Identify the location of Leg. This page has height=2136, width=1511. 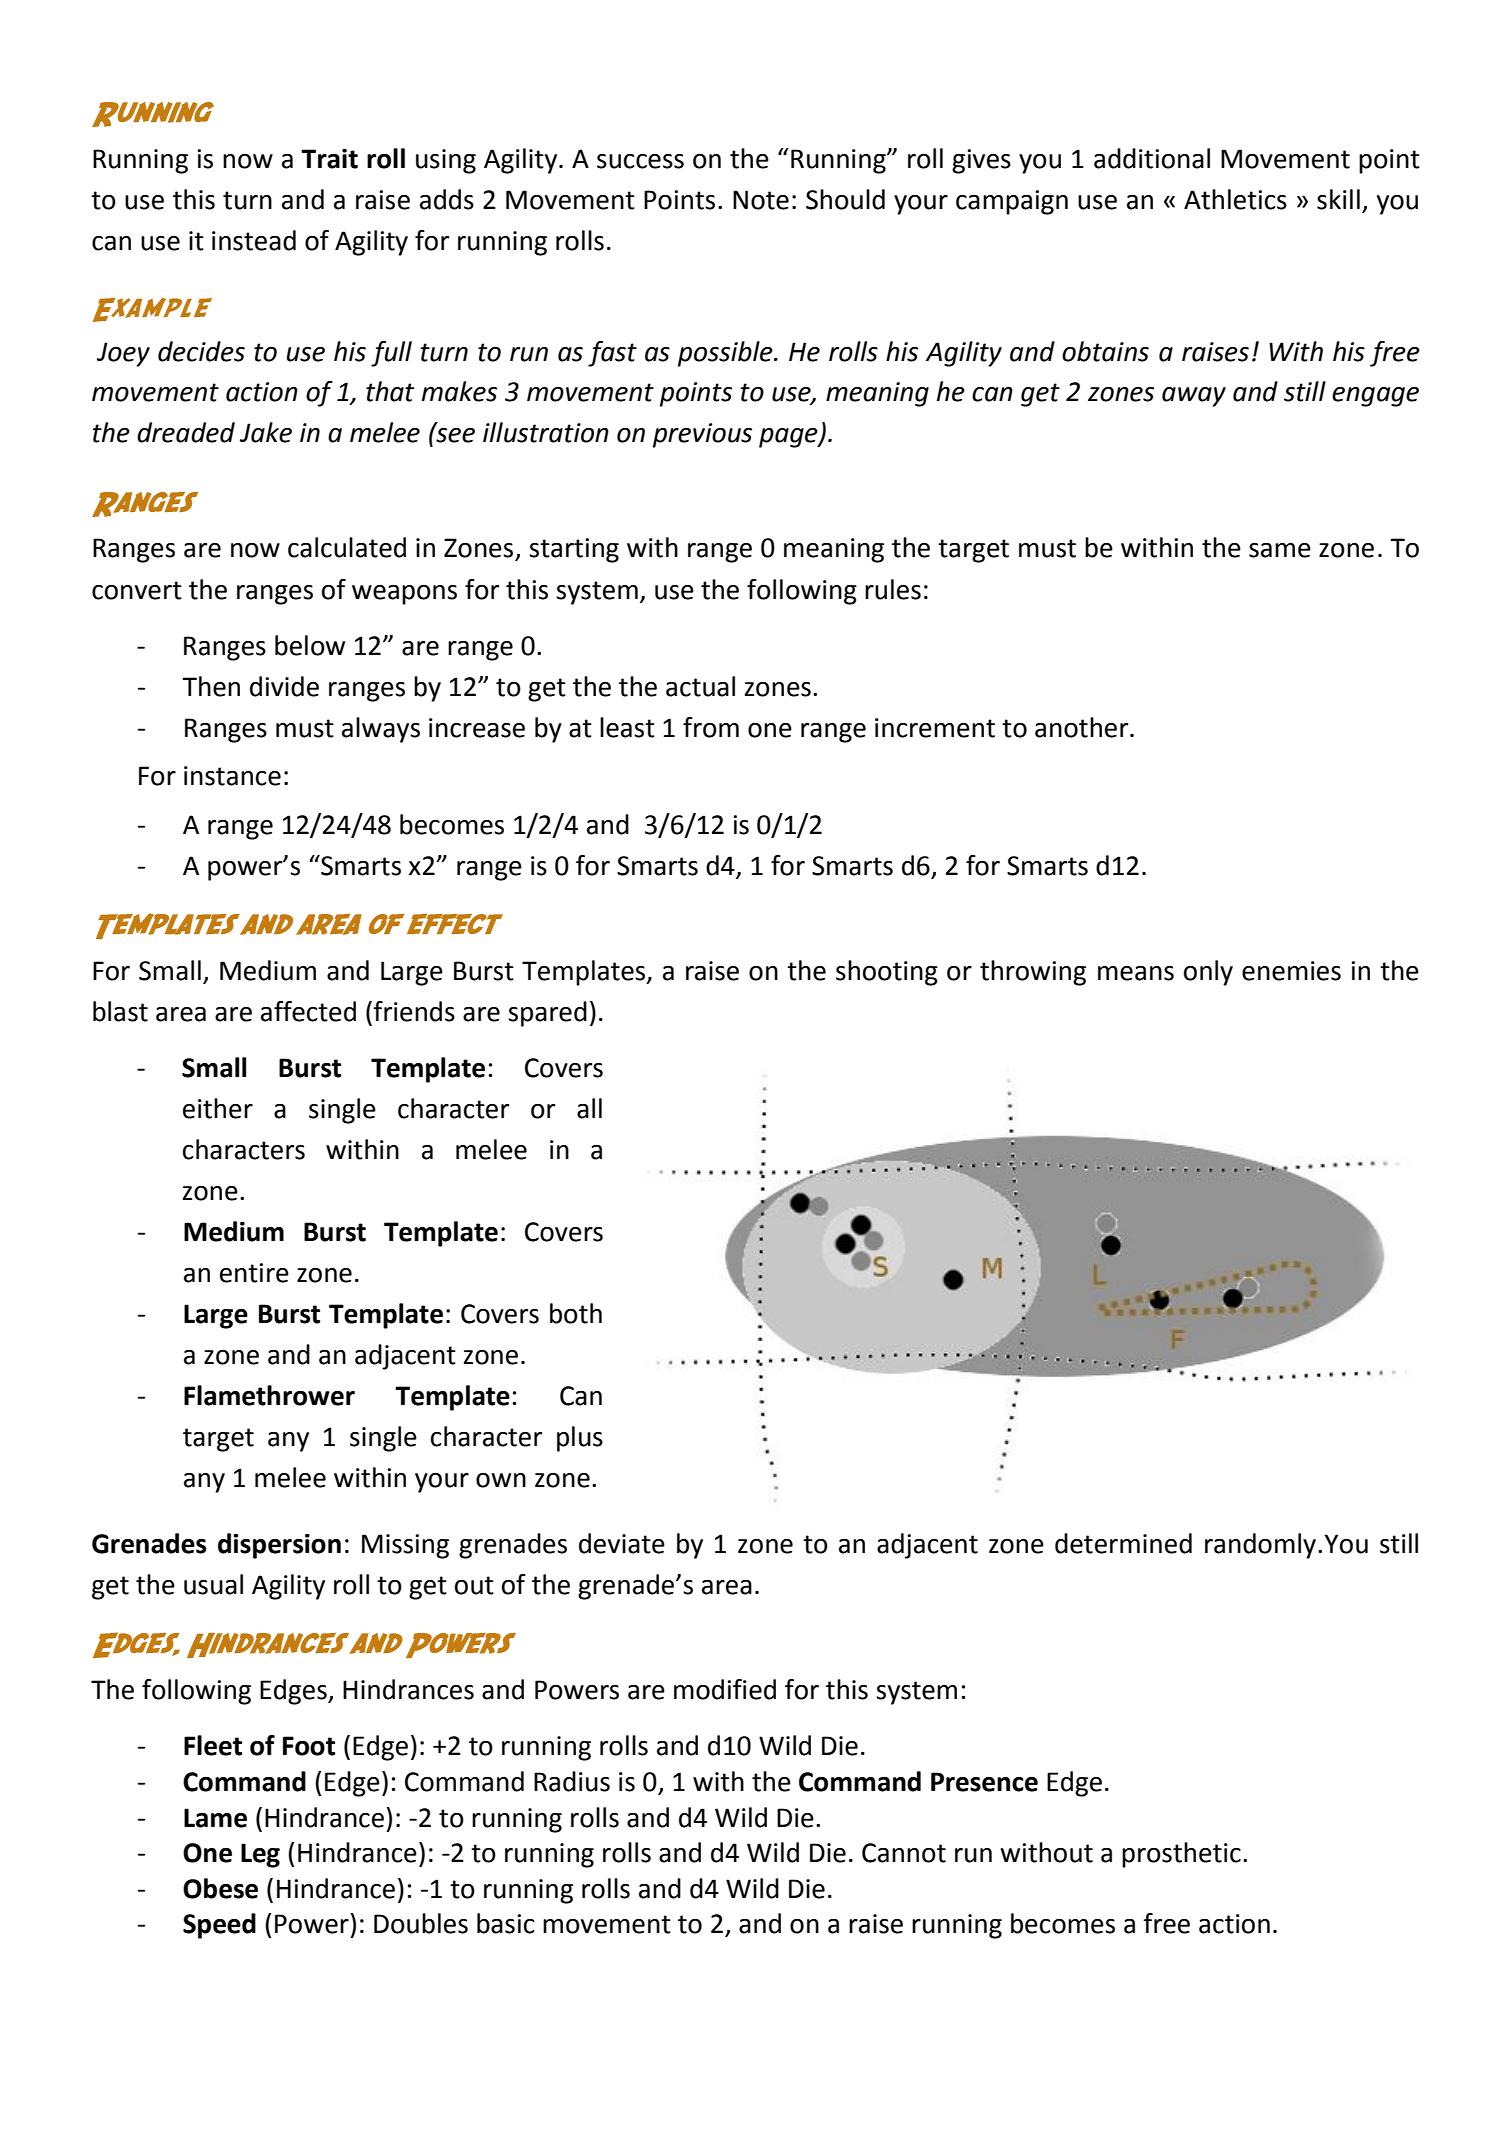
(260, 1855).
